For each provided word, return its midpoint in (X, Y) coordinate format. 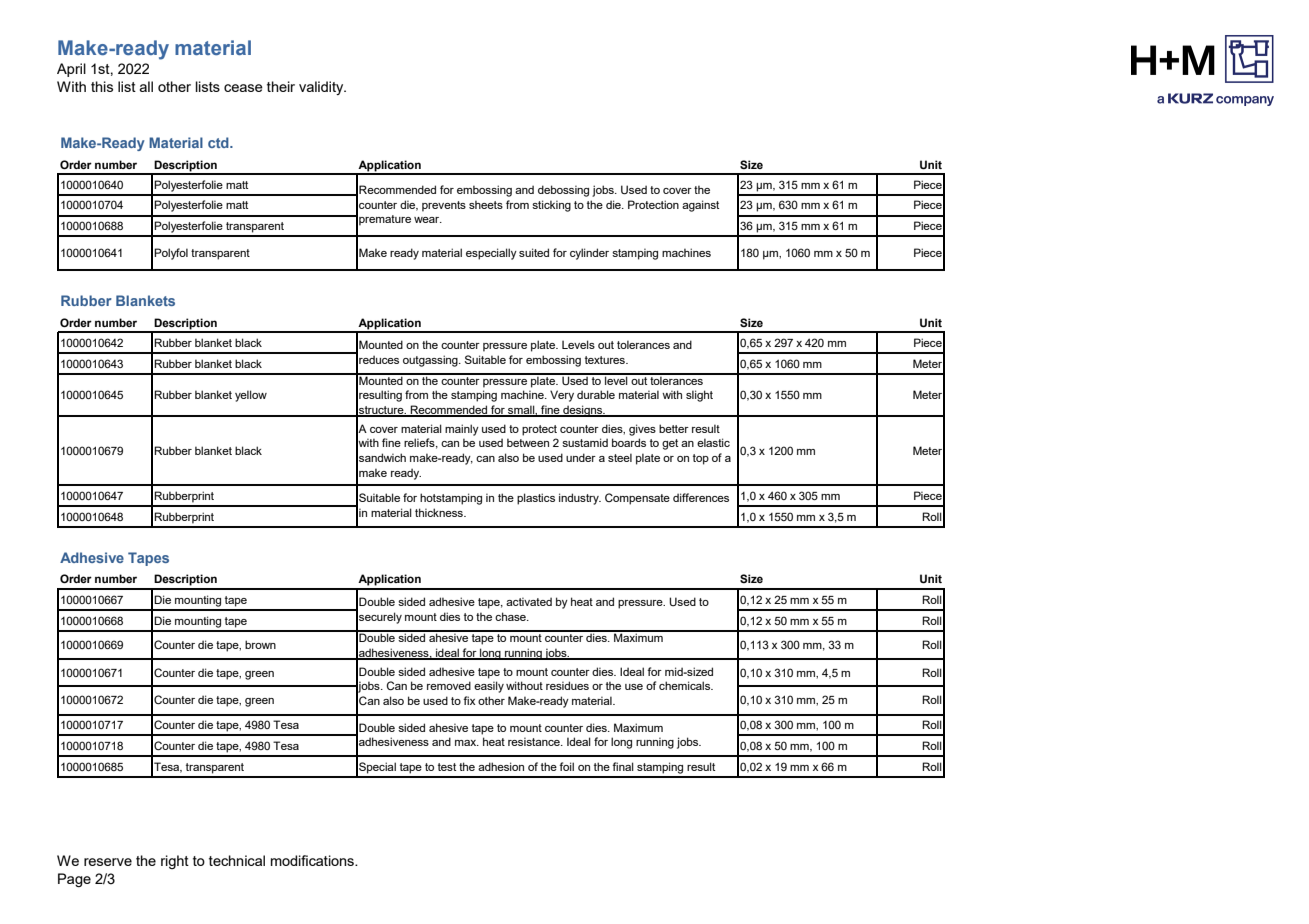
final (623, 766)
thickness (440, 512)
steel (620, 457)
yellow (251, 396)
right (175, 862)
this (102, 86)
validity (322, 88)
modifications (313, 860)
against (700, 206)
